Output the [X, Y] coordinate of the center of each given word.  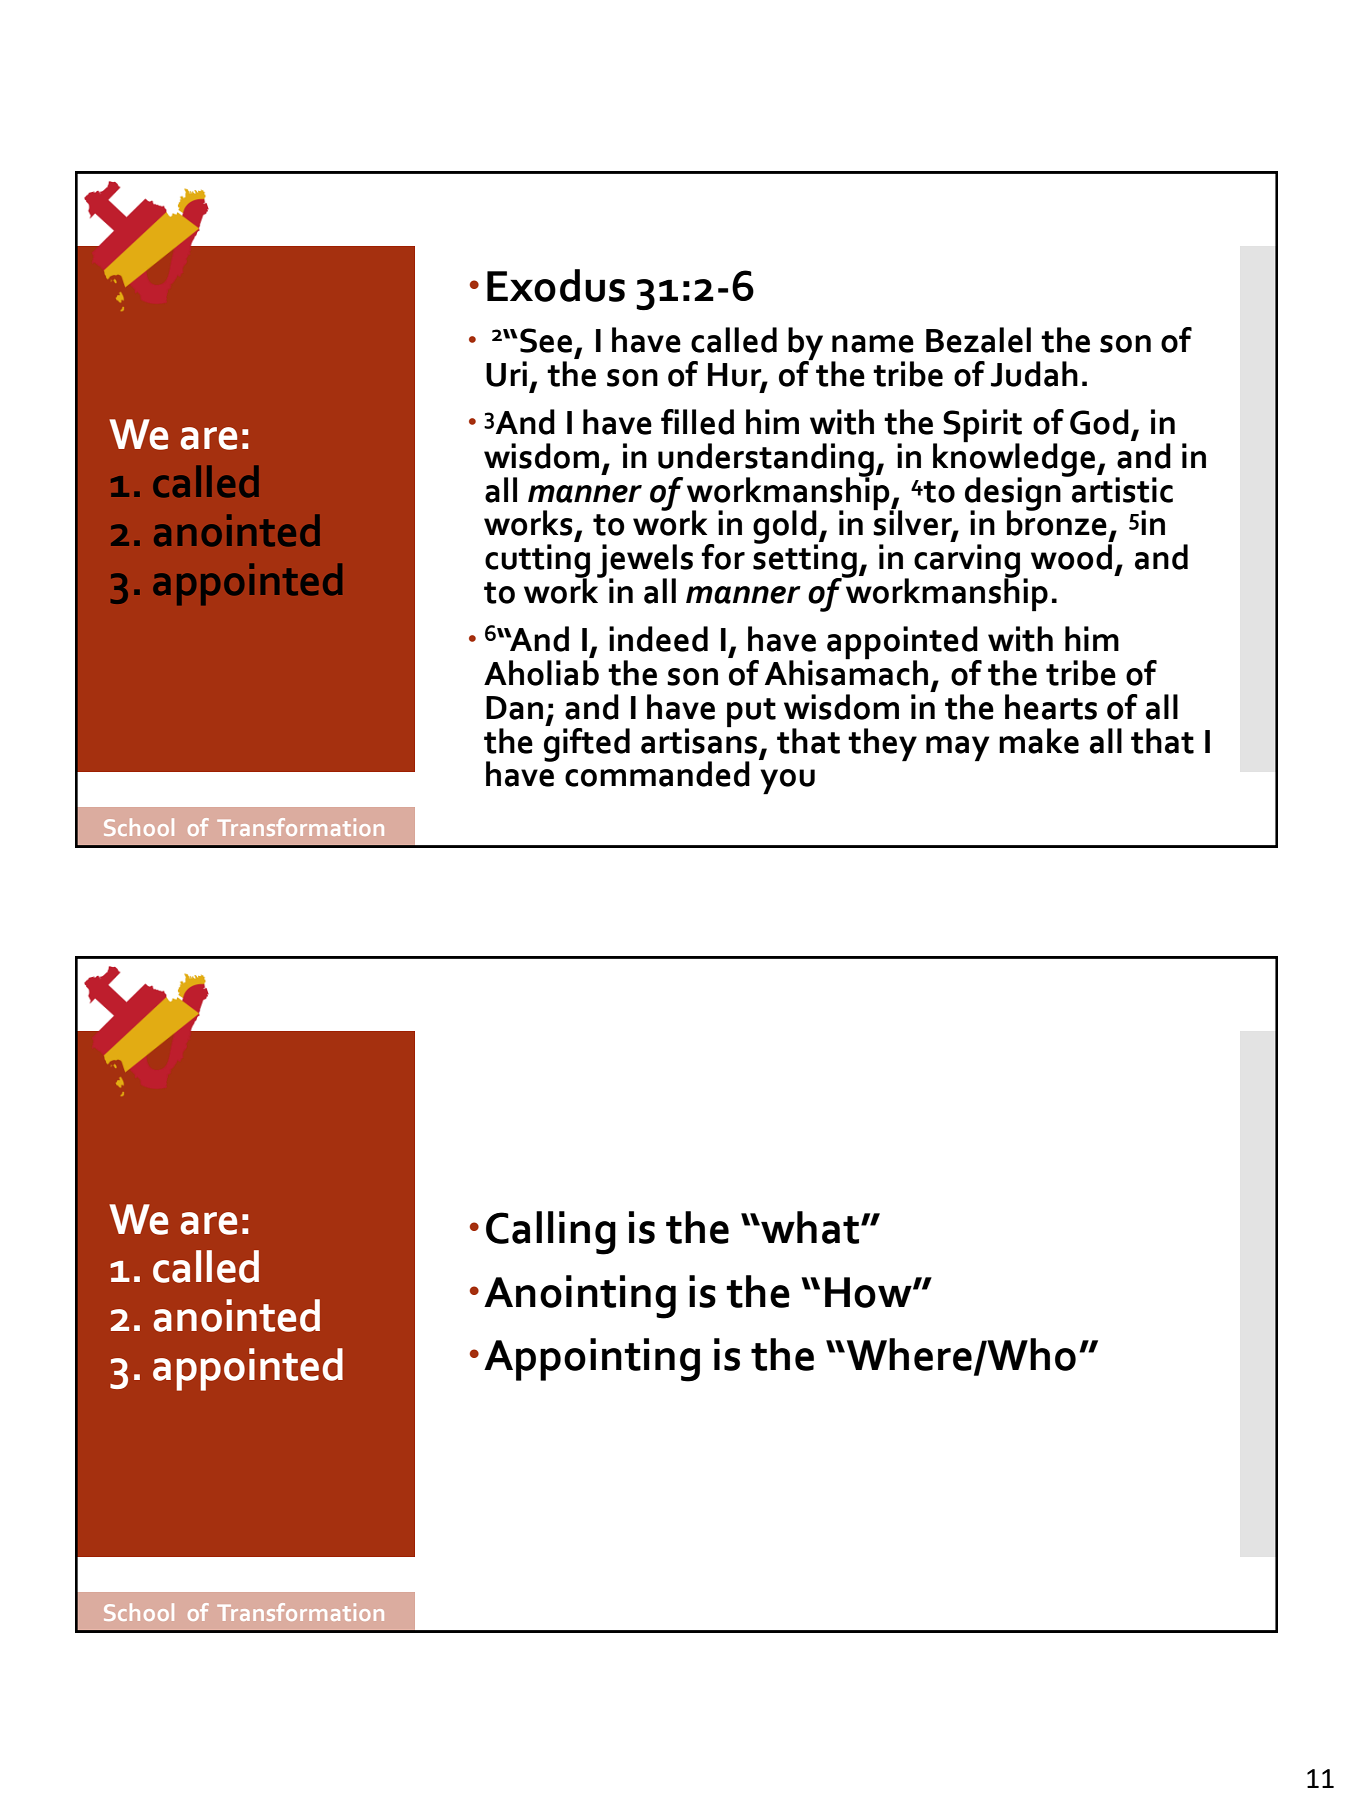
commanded [657, 774]
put [751, 713]
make [1039, 741]
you [787, 782]
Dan [514, 708]
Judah [1034, 374]
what [810, 1227]
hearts [1051, 707]
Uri [506, 374]
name [873, 344]
